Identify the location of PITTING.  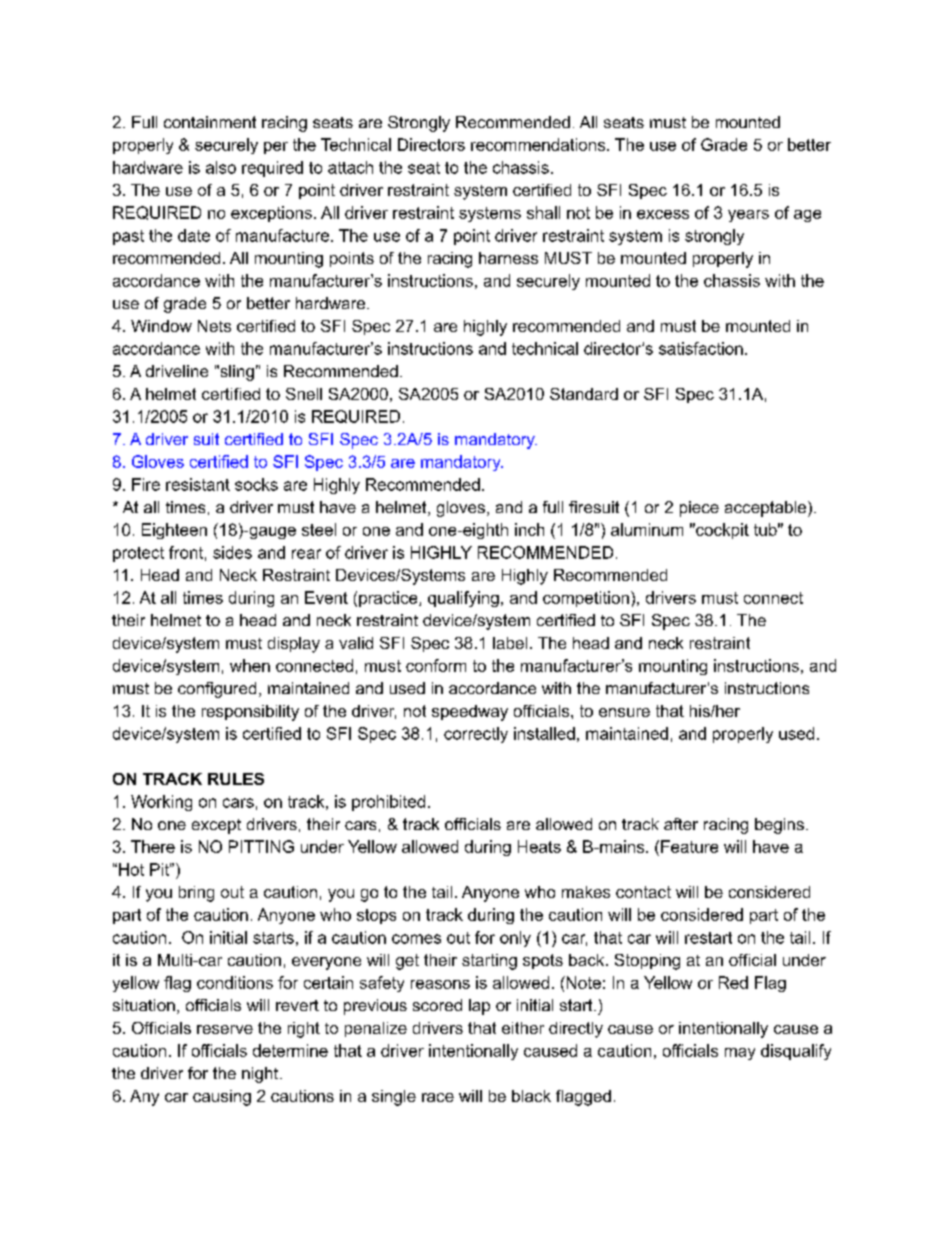
(261, 846).
